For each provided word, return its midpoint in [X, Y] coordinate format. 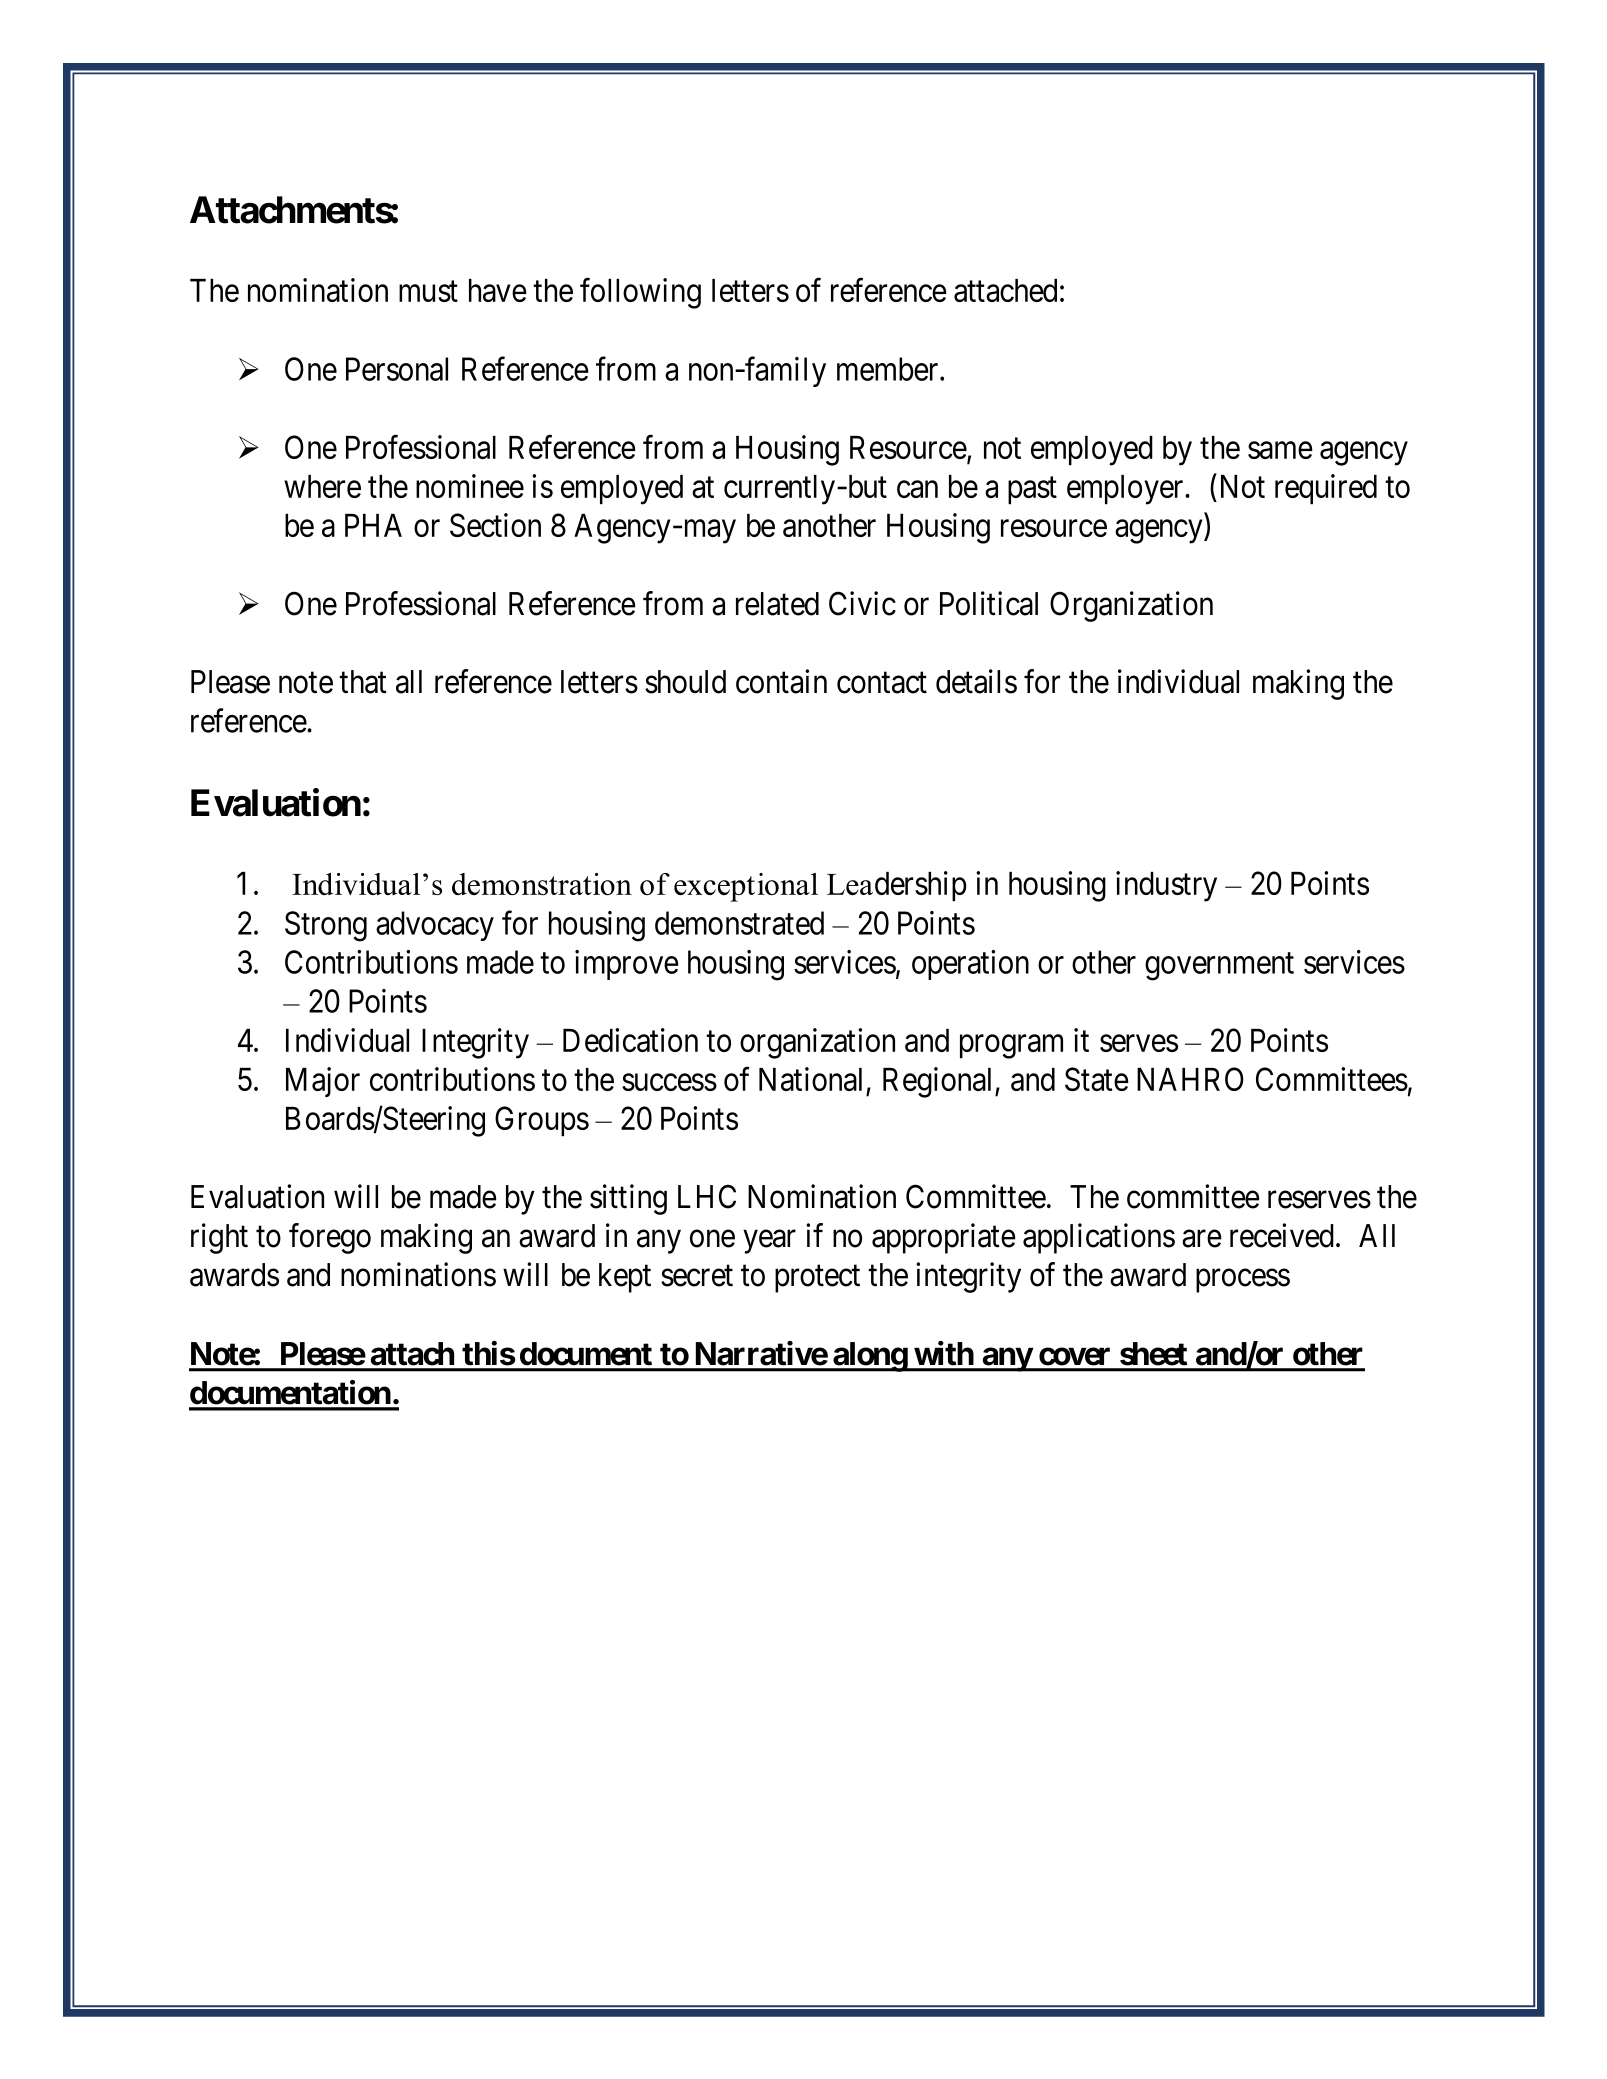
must [428, 291]
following [640, 293]
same [1280, 450]
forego [330, 1238]
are [1202, 1239]
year [769, 1242]
